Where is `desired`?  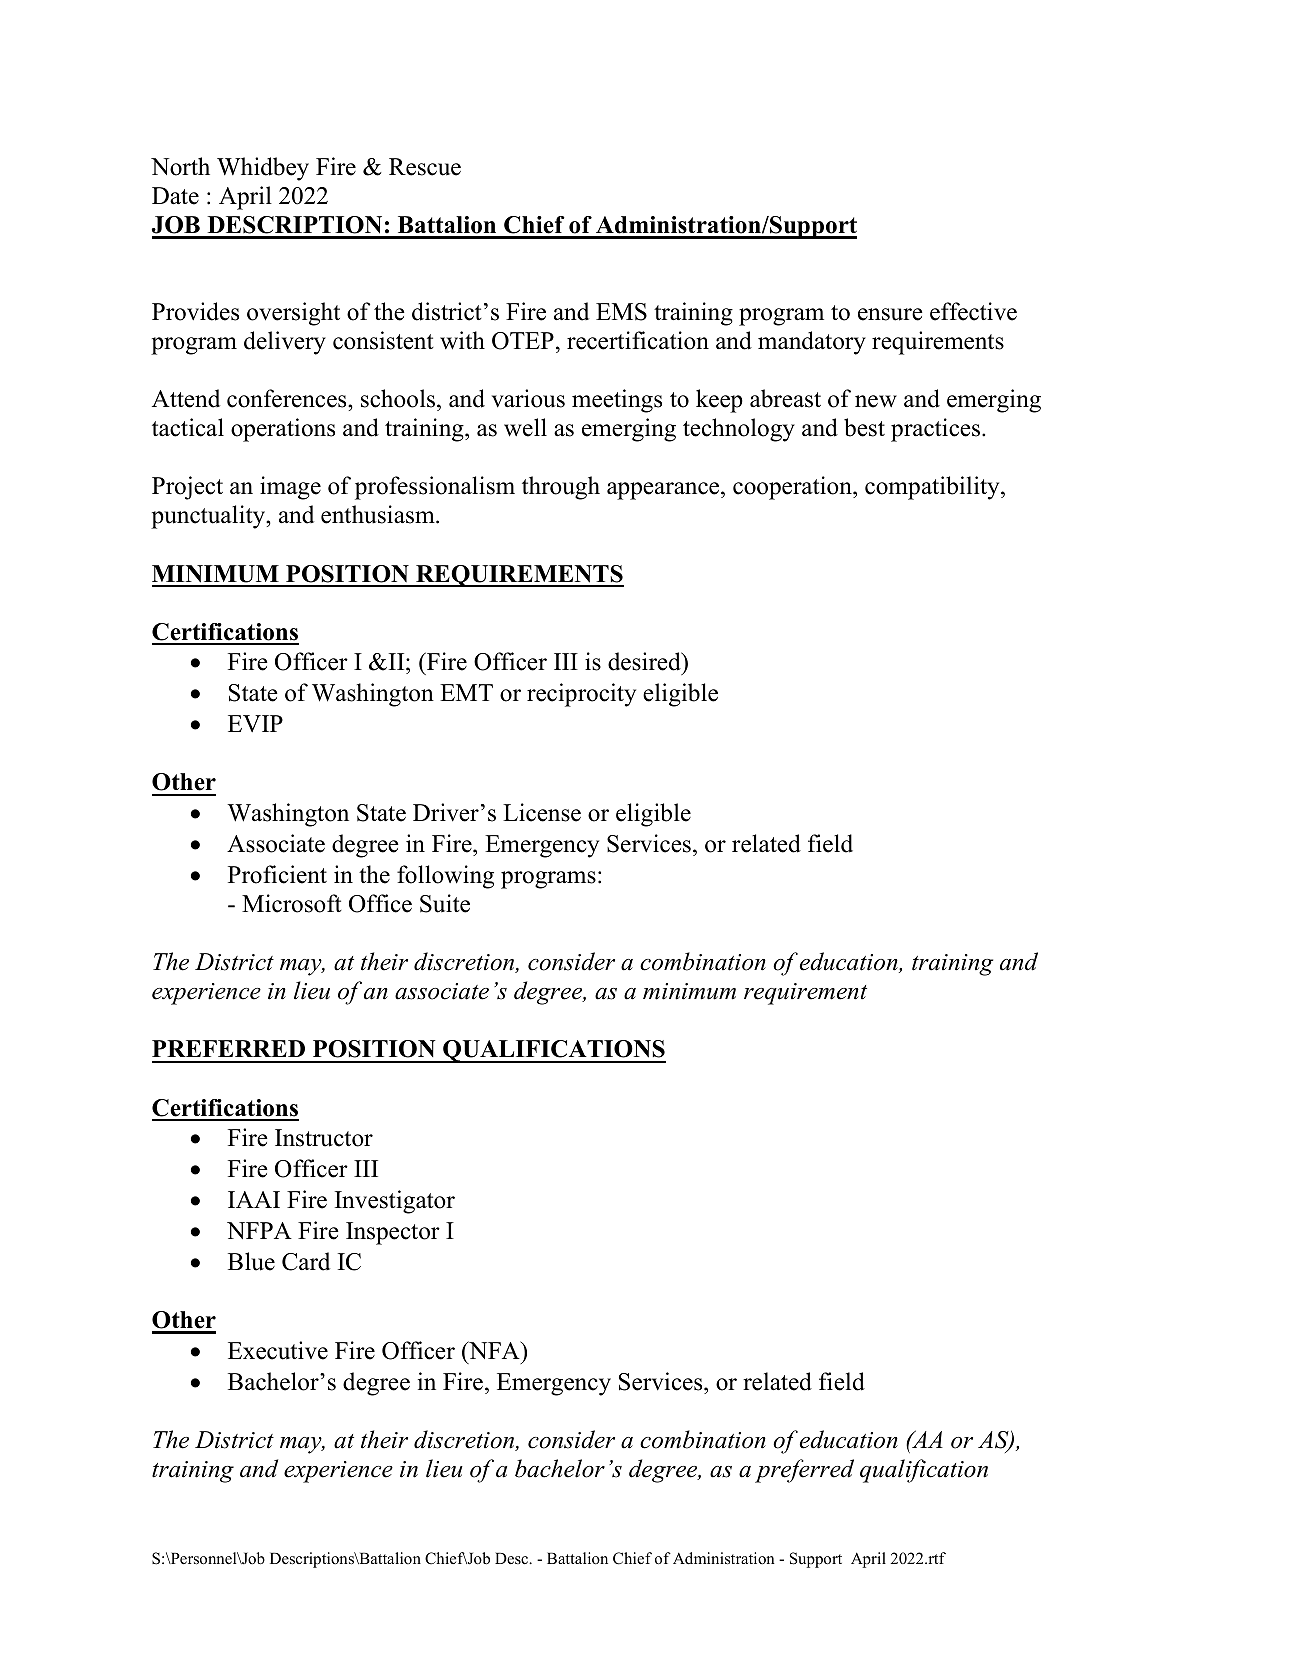
desired is located at coordinates (645, 663).
